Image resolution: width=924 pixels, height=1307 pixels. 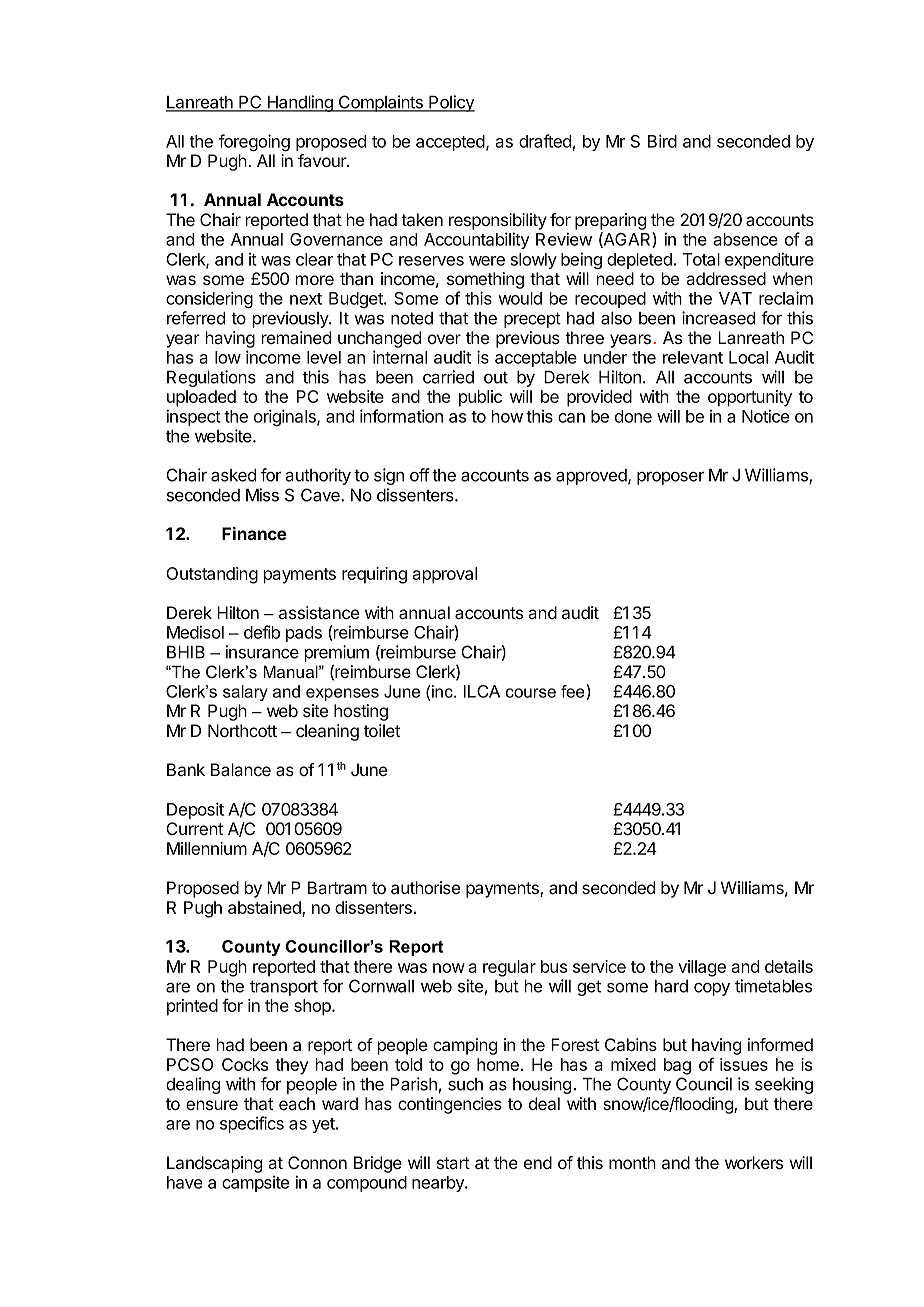 What do you see at coordinates (450, 143) in the screenshot?
I see `accepted` at bounding box center [450, 143].
